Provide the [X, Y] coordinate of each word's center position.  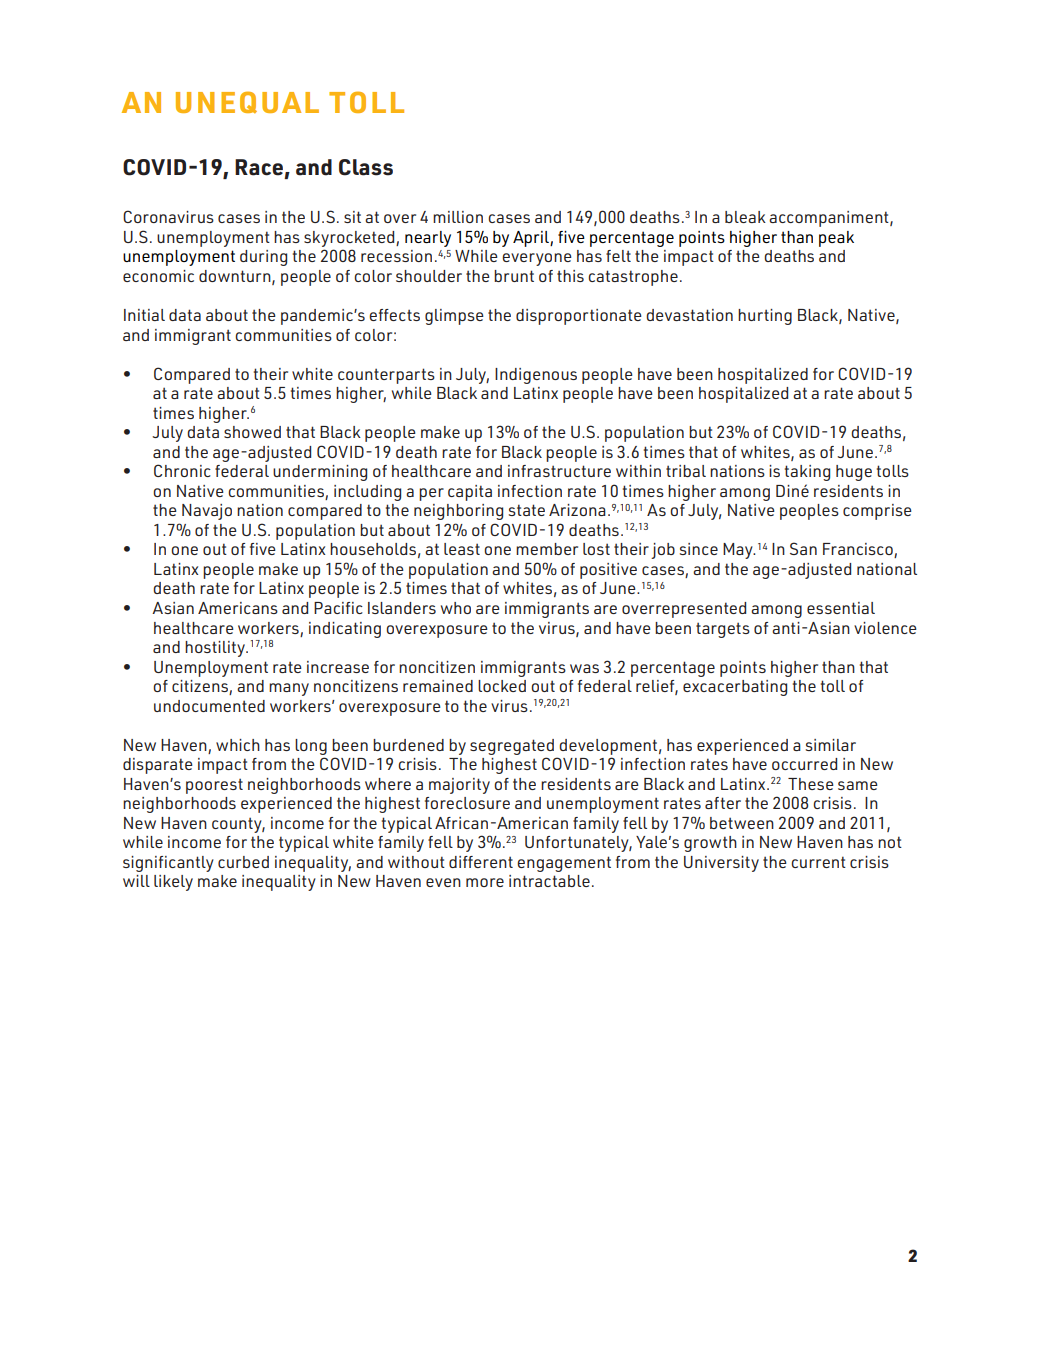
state [527, 510]
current [818, 862]
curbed [243, 862]
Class [366, 167]
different [481, 862]
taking [807, 473]
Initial [144, 315]
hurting [765, 317]
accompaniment [830, 219]
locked [502, 686]
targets [723, 630]
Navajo [207, 512]
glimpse [454, 317]
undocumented [209, 706]
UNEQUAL [247, 102]
